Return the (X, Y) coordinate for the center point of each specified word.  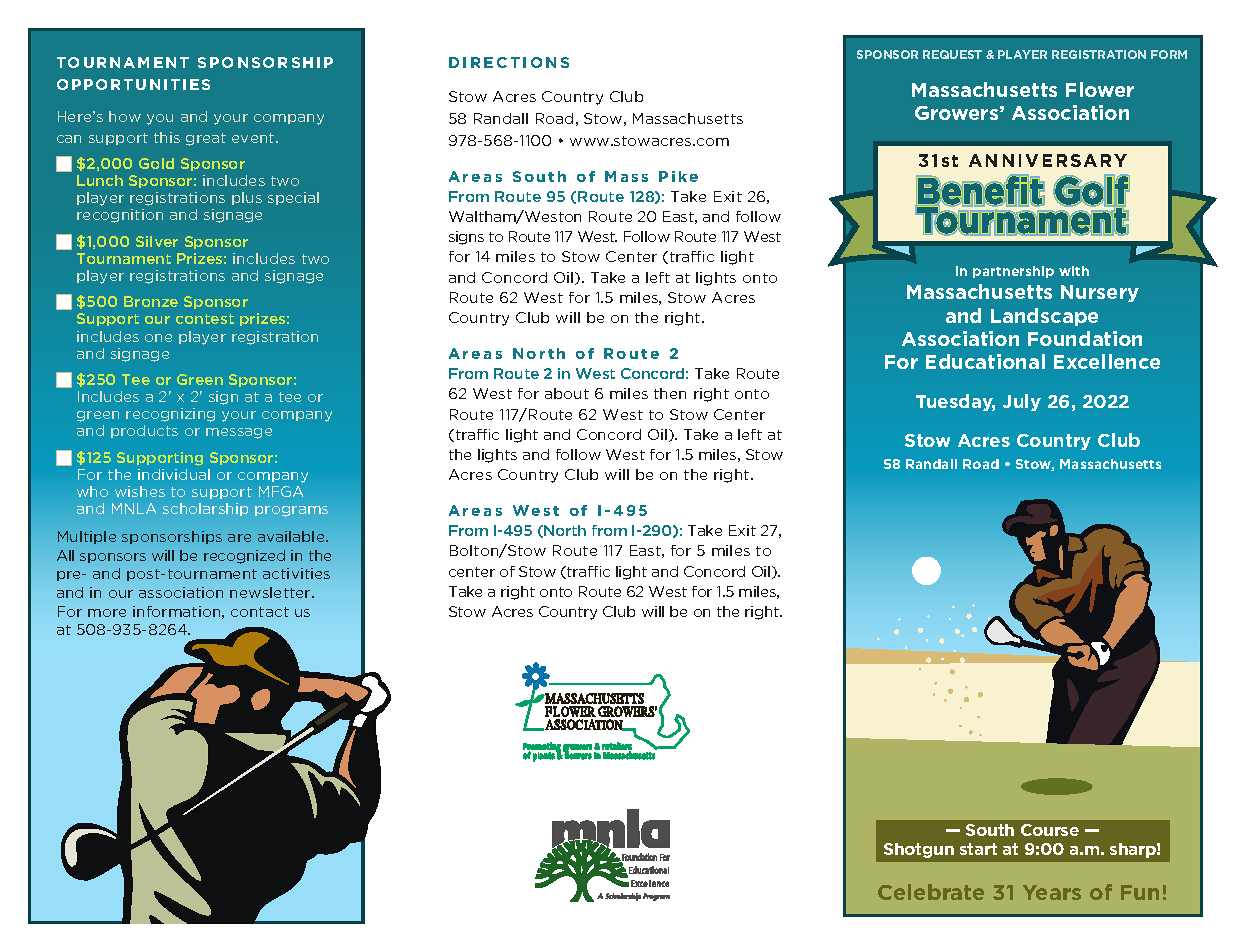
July (1022, 402)
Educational (985, 361)
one (158, 338)
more (107, 613)
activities (296, 573)
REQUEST (952, 54)
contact (260, 612)
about (567, 393)
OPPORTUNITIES (133, 84)
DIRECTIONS (509, 62)
